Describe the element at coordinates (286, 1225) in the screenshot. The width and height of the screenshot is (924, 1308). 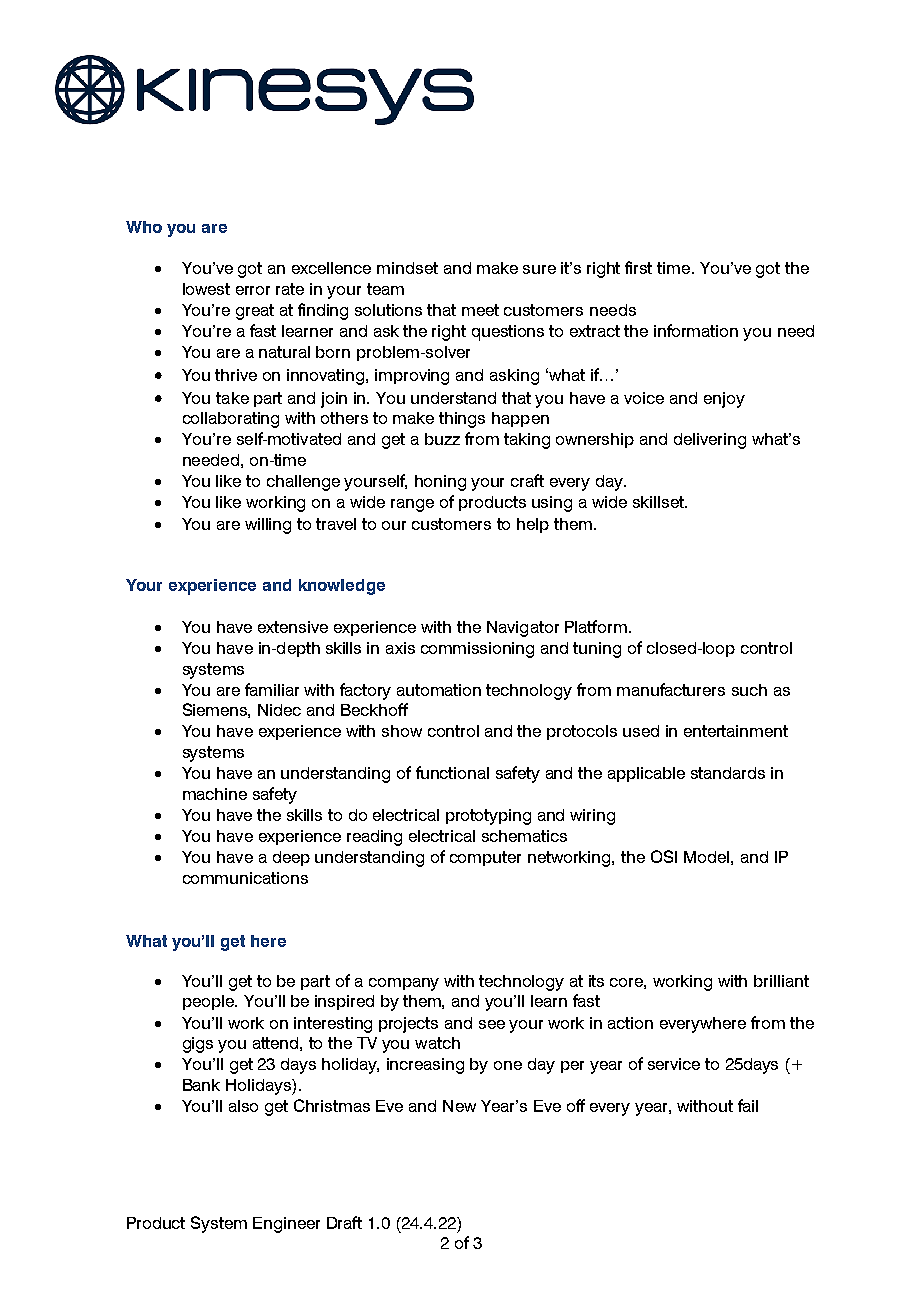
I see `Engineer` at that location.
